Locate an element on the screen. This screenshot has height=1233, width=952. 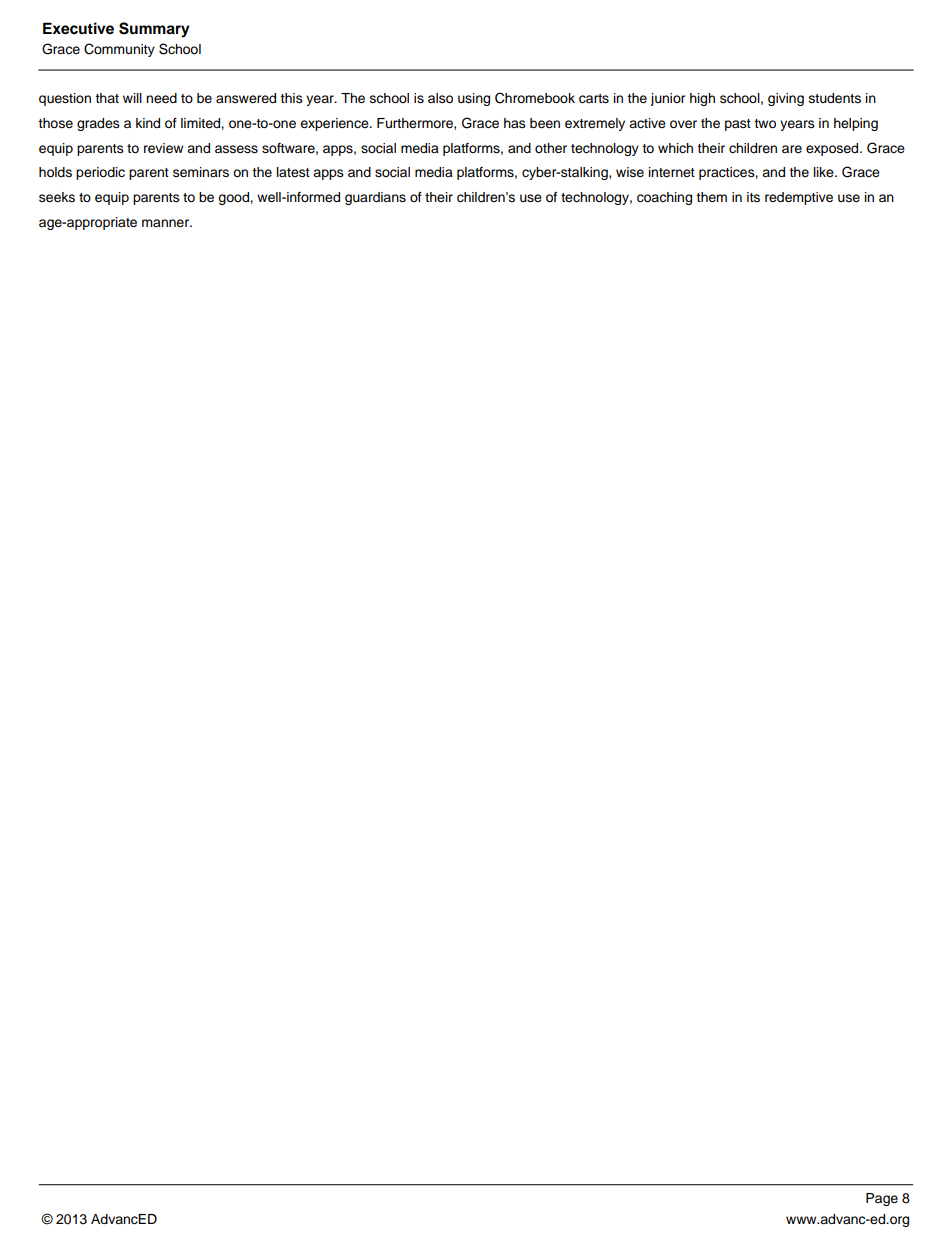
guardians is located at coordinates (375, 198).
